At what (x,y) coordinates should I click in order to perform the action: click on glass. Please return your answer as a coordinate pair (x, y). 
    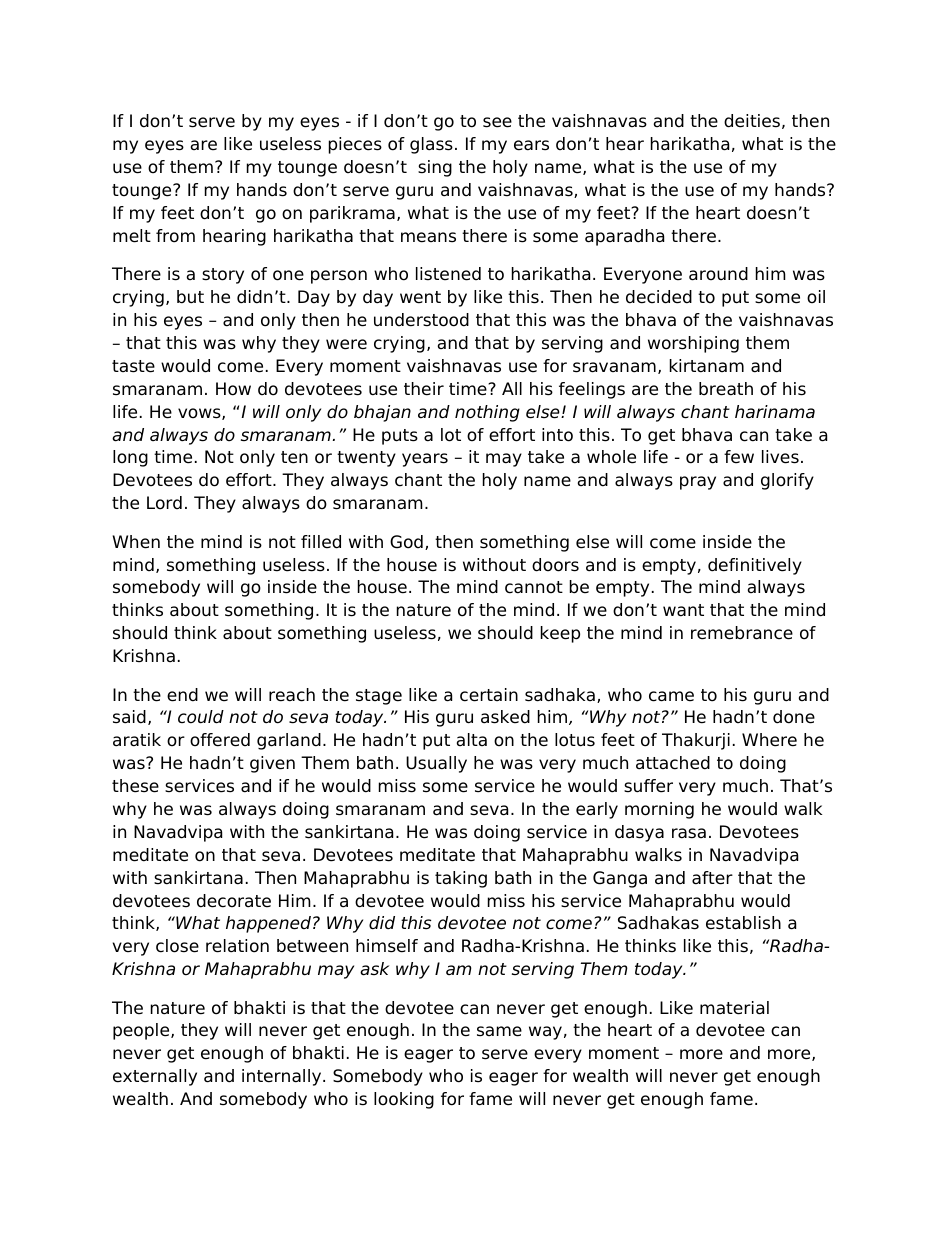
    Looking at the image, I should click on (431, 145).
